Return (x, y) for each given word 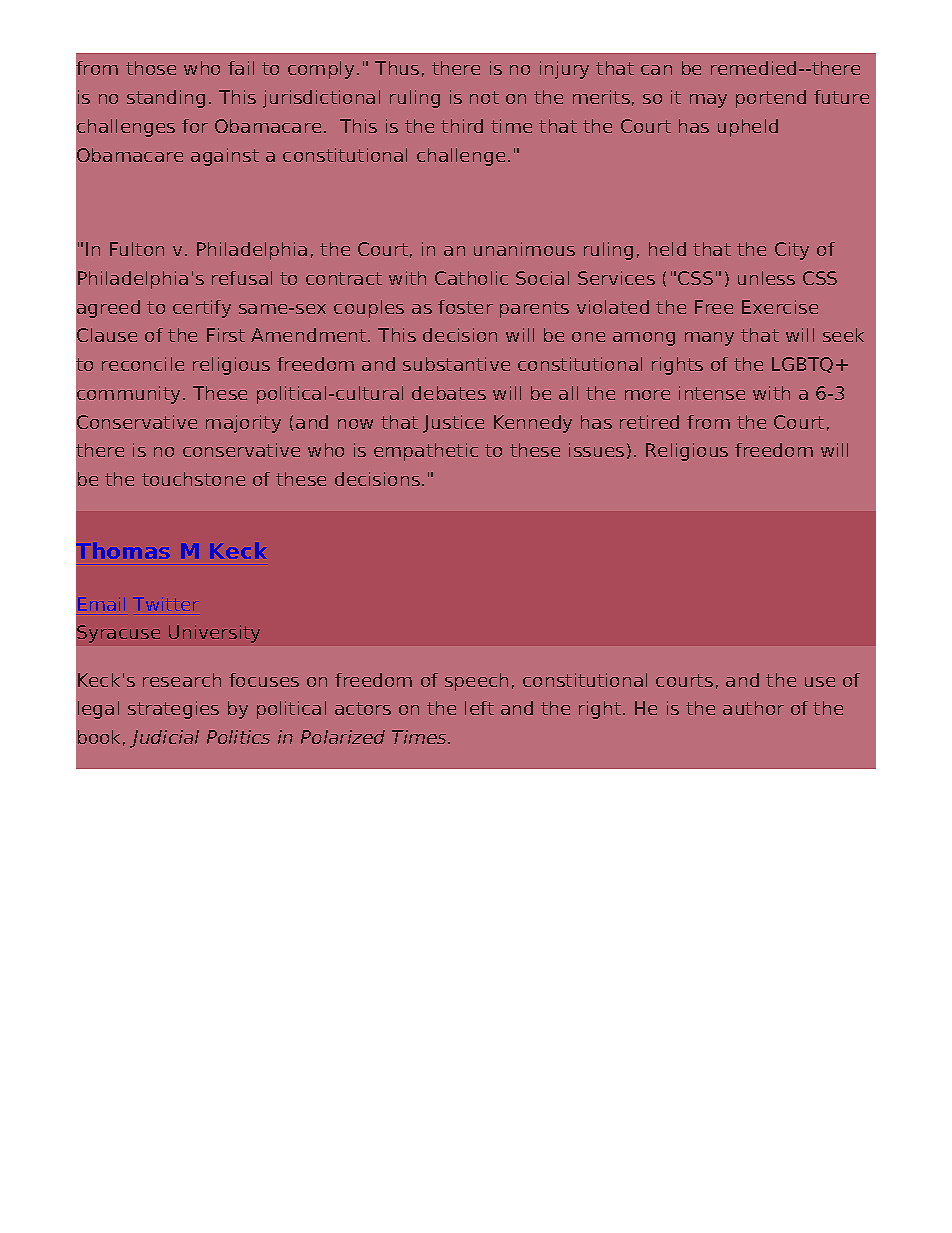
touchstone (193, 479)
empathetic (426, 452)
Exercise (780, 307)
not (484, 97)
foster (465, 307)
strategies (173, 710)
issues (596, 450)
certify (202, 309)
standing (166, 99)
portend (771, 99)
